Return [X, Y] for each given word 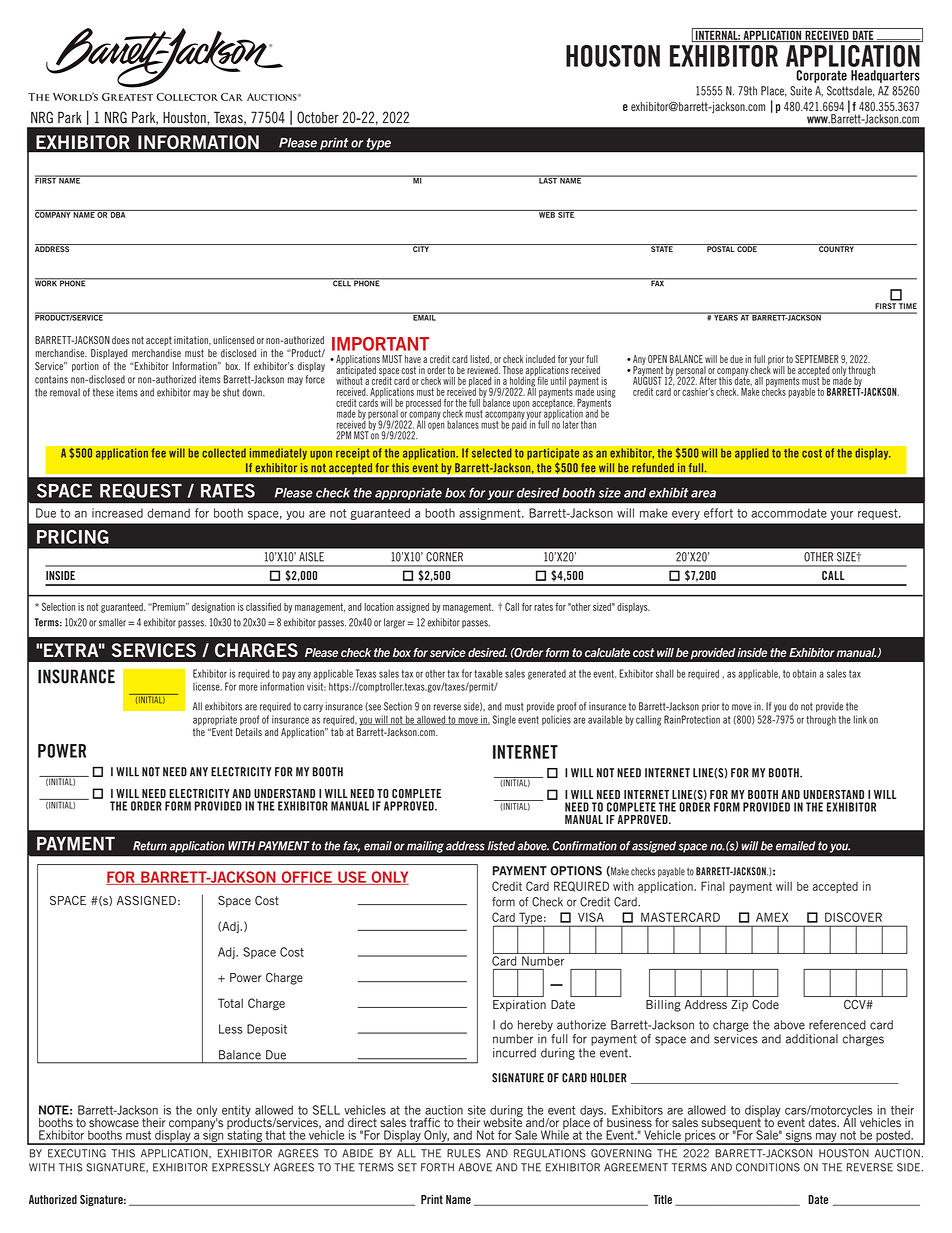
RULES [464, 1153]
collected [224, 453]
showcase [114, 1123]
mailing [425, 847]
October [318, 117]
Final [713, 886]
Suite [801, 91]
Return [150, 846]
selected [491, 453]
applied [752, 454]
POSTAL [721, 248]
